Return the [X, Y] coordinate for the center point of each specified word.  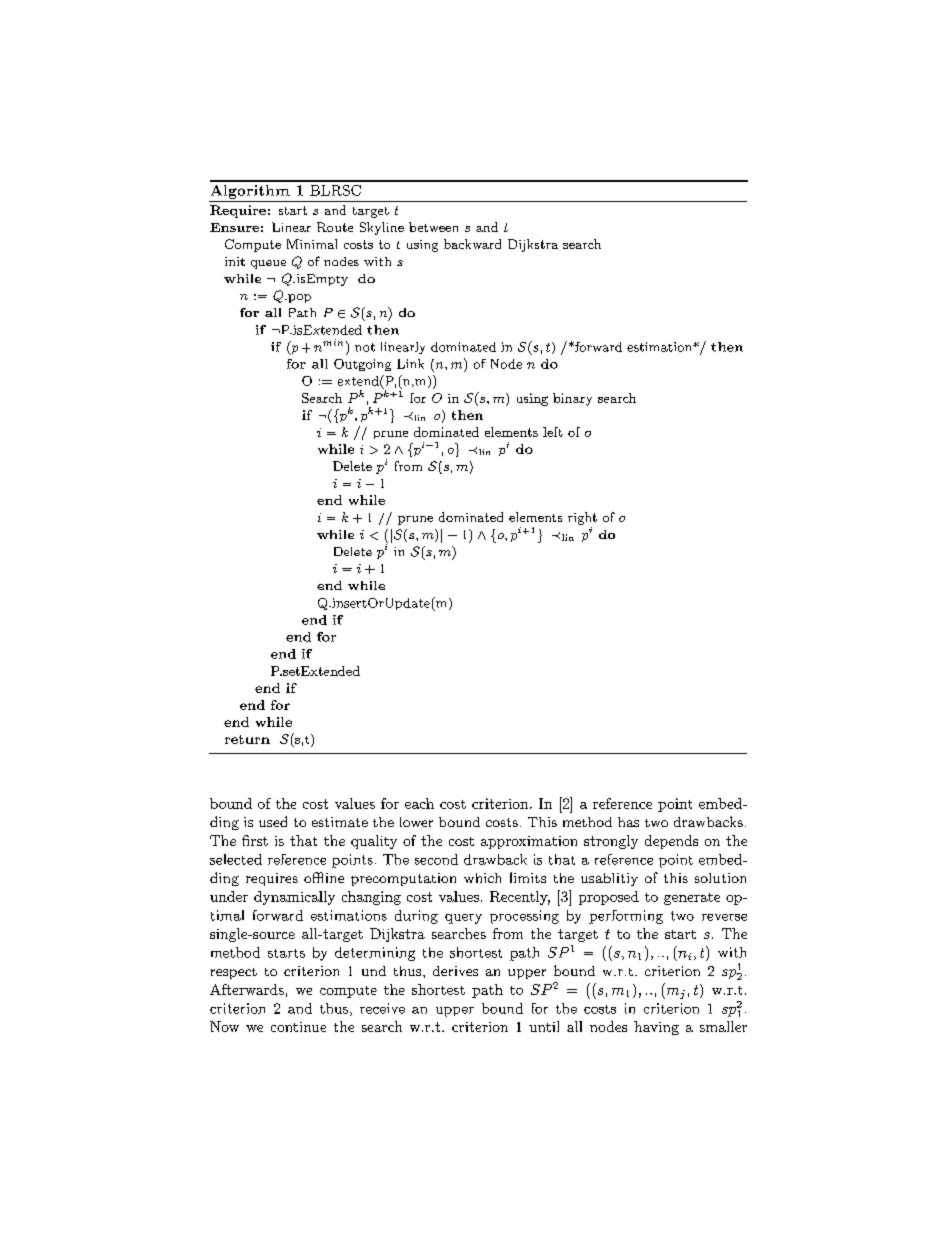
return [247, 739]
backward [472, 244]
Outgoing [362, 365]
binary [572, 399]
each [419, 803]
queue [268, 264]
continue [298, 1027]
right [582, 518]
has [628, 822]
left [553, 432]
